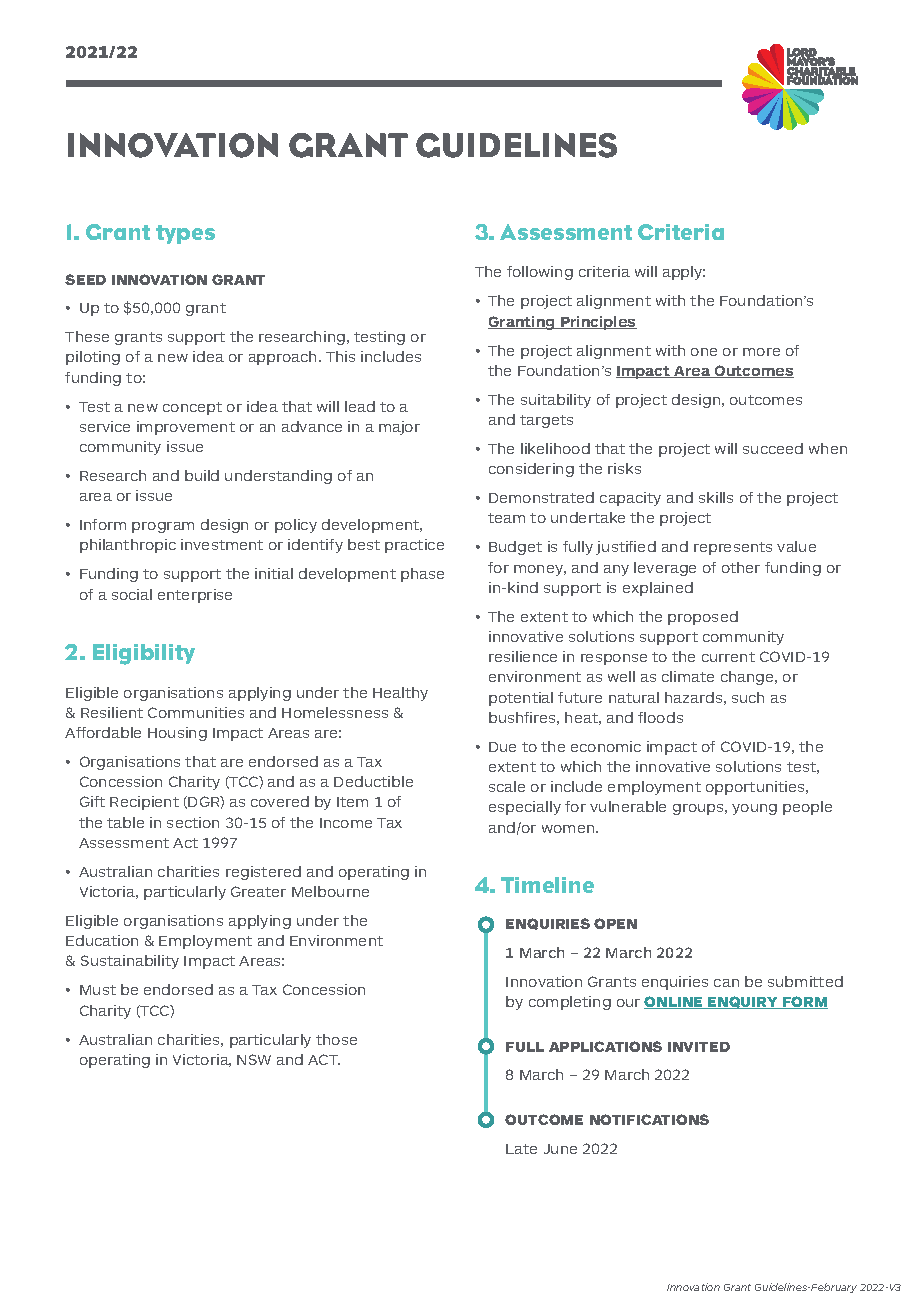  What do you see at coordinates (733, 548) in the image?
I see `represents` at bounding box center [733, 548].
